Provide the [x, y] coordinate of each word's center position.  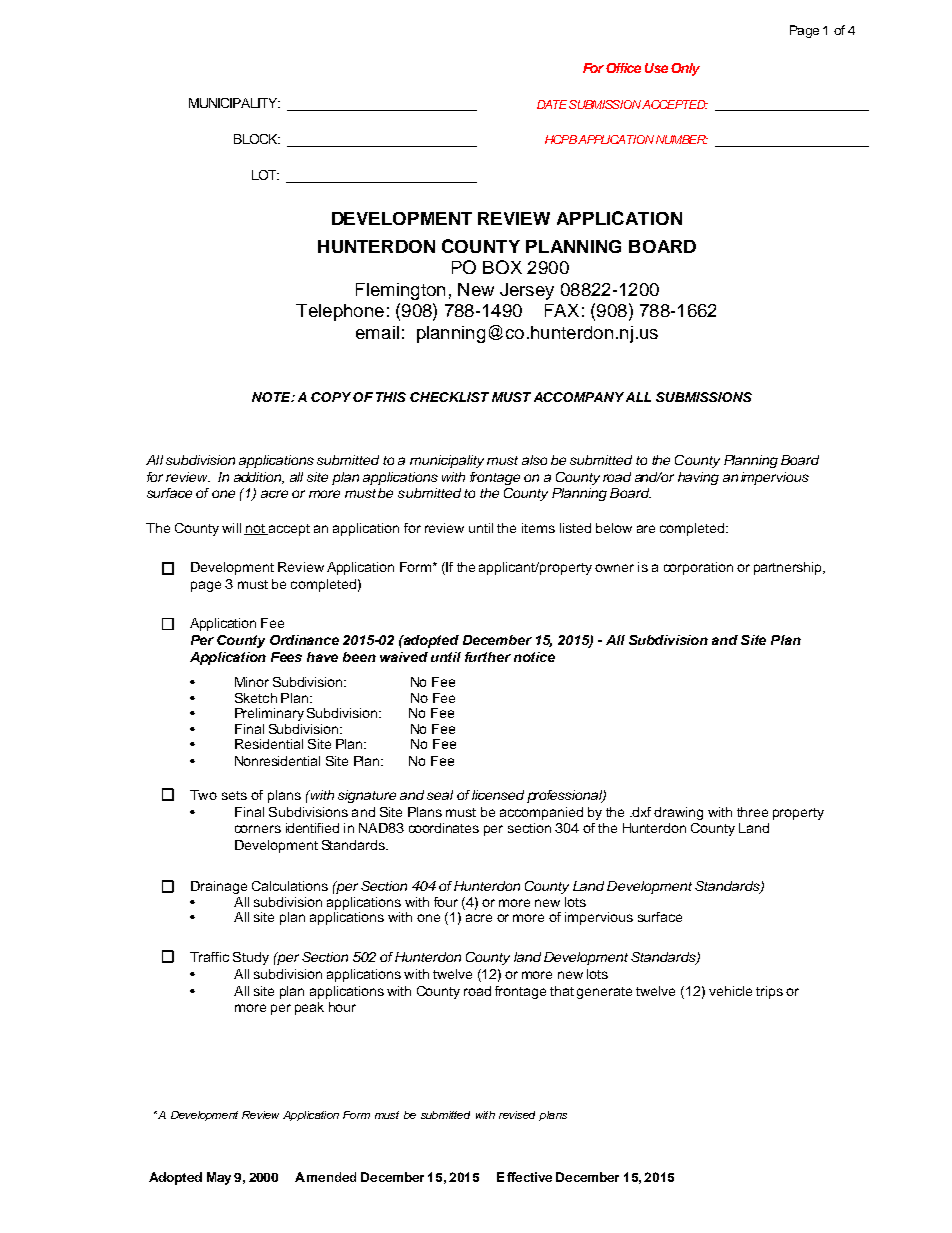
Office [623, 68]
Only [685, 69]
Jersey [527, 291]
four [446, 902]
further [488, 657]
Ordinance [304, 640]
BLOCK [257, 139]
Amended [325, 1177]
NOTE [272, 397]
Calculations [290, 886]
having [698, 478]
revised [517, 1115]
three [752, 812]
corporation [698, 568]
